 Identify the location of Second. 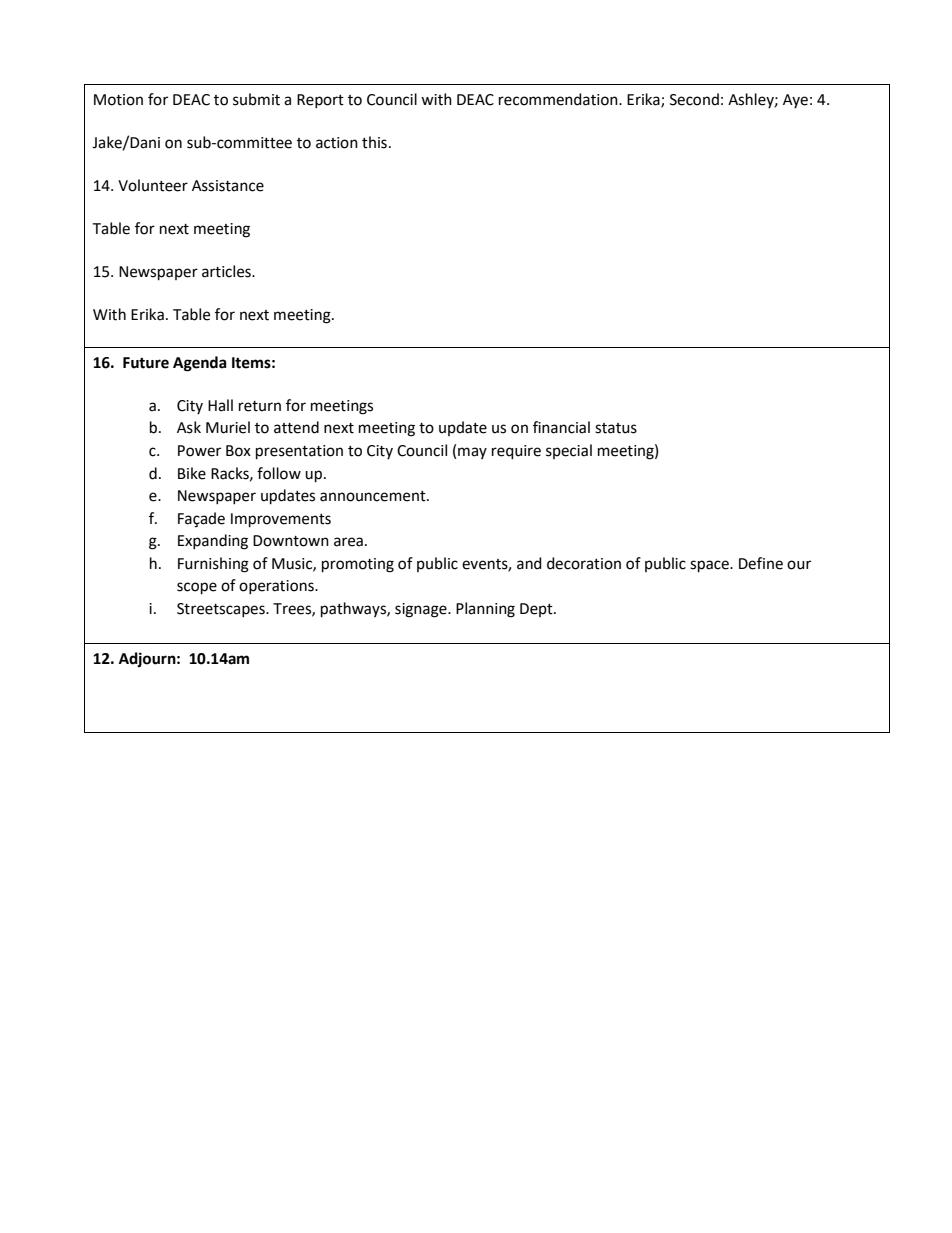
(694, 99).
